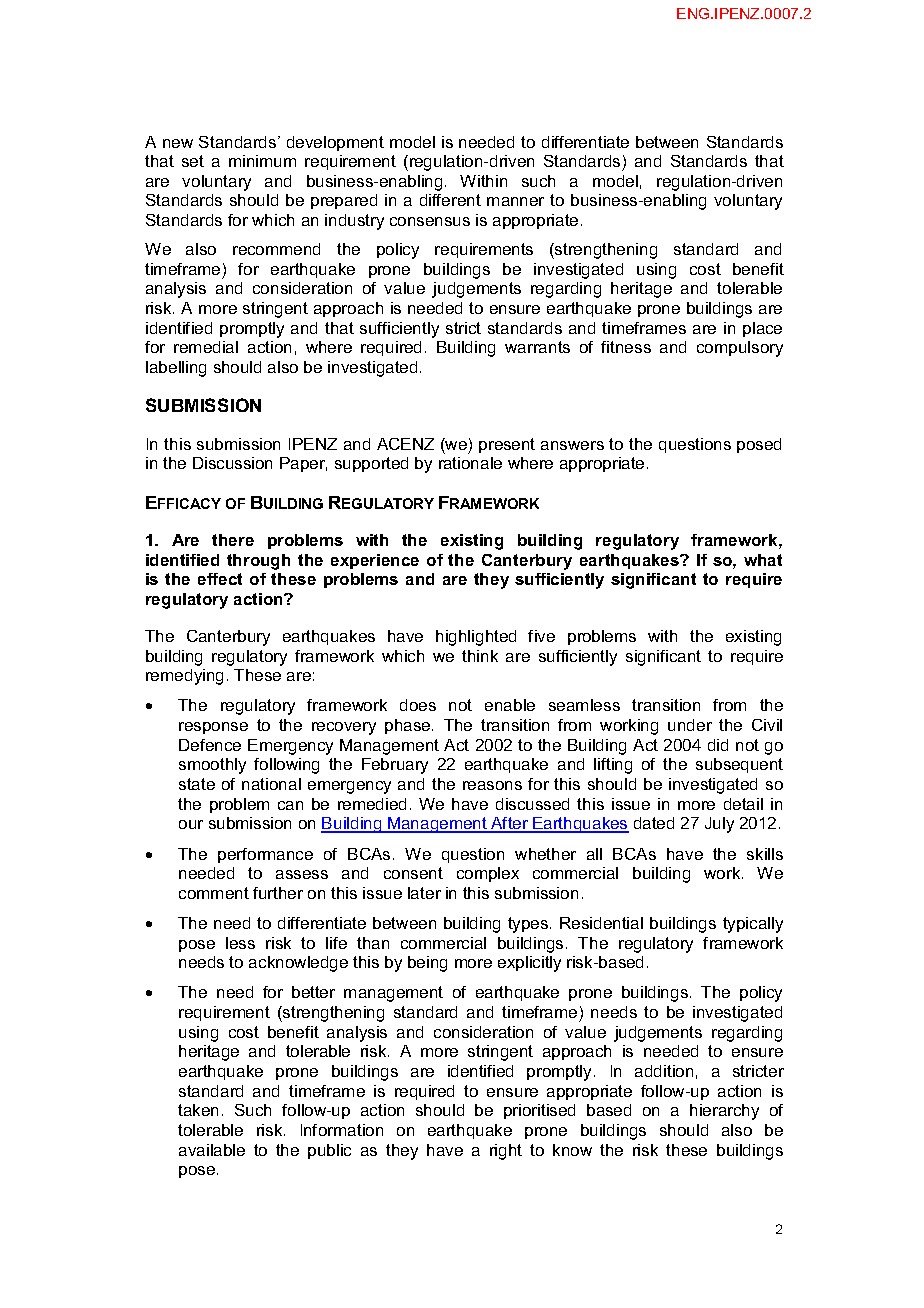 The image size is (924, 1308). I want to click on right, so click(506, 1152).
